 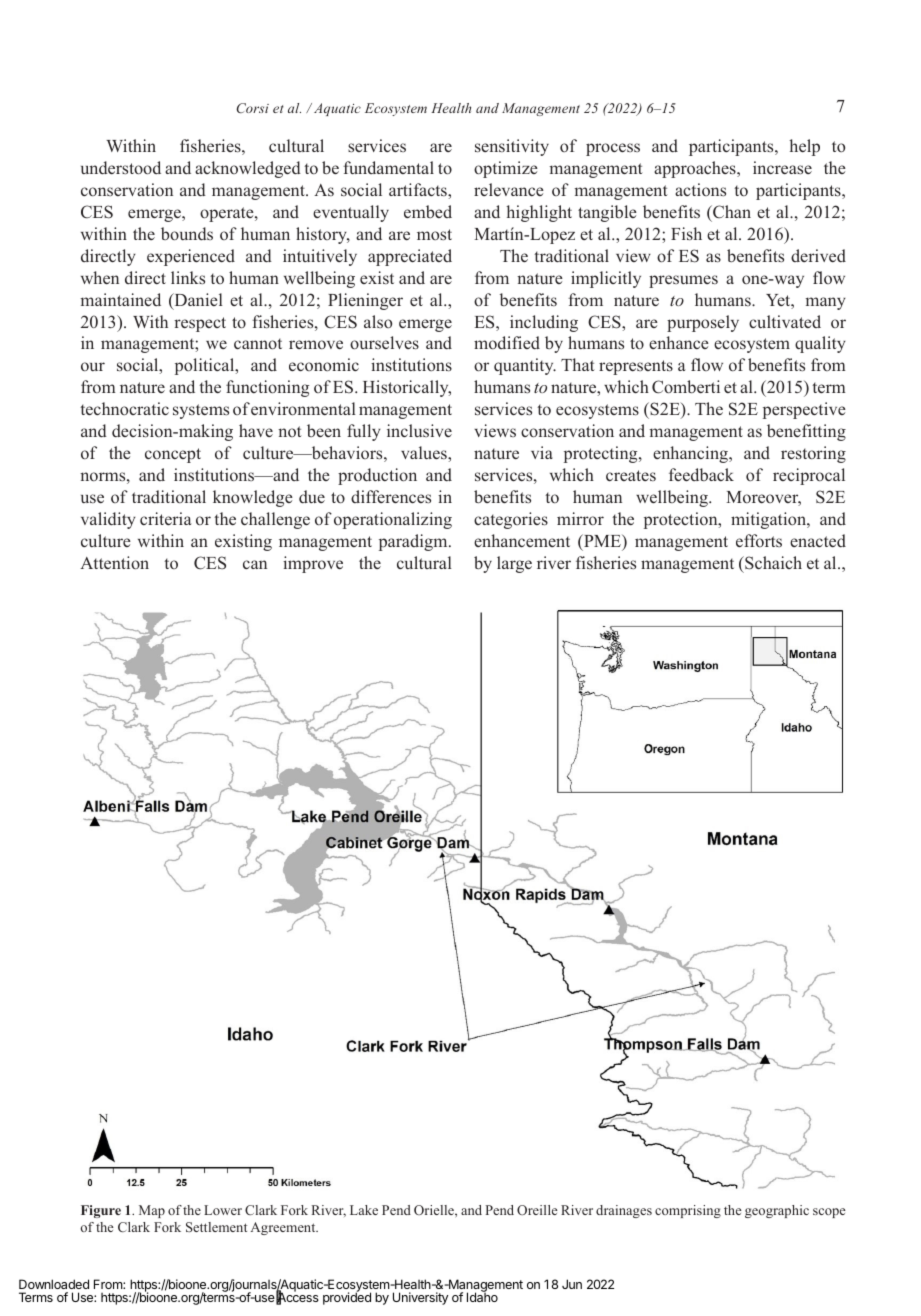 What do you see at coordinates (420, 1298) in the document?
I see `University` at bounding box center [420, 1298].
